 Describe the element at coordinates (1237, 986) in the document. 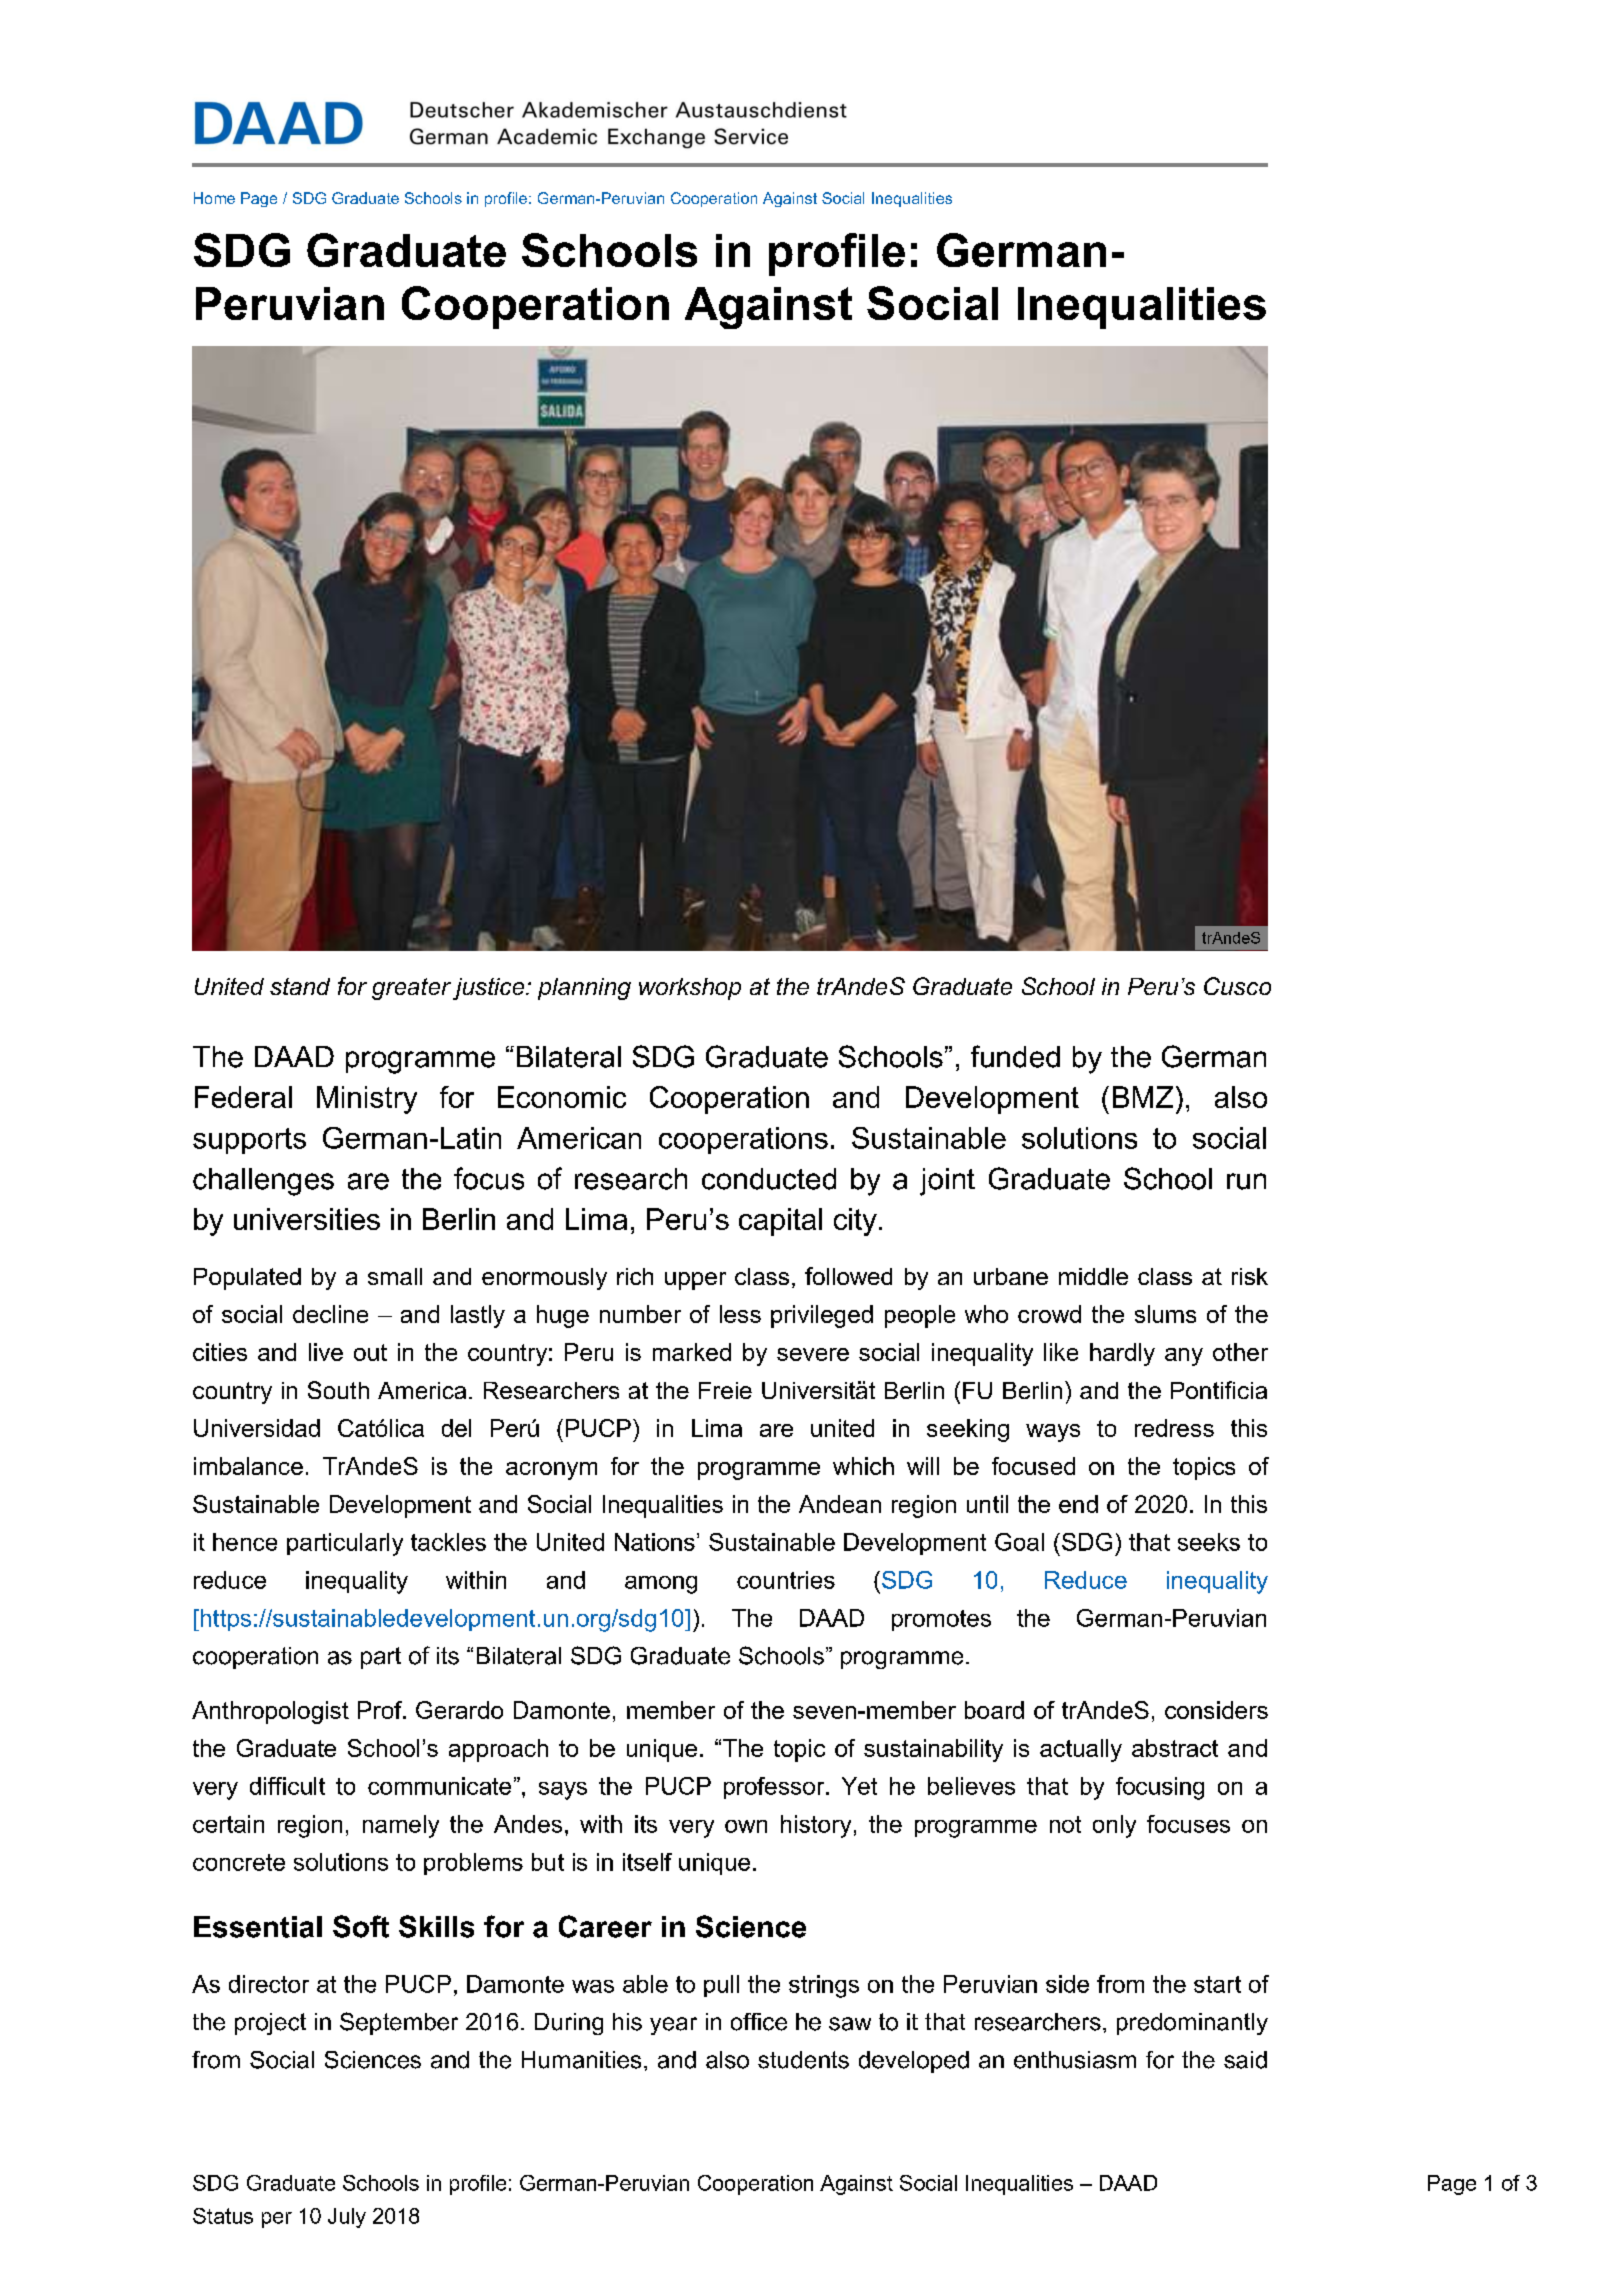

I see `Cusco` at that location.
